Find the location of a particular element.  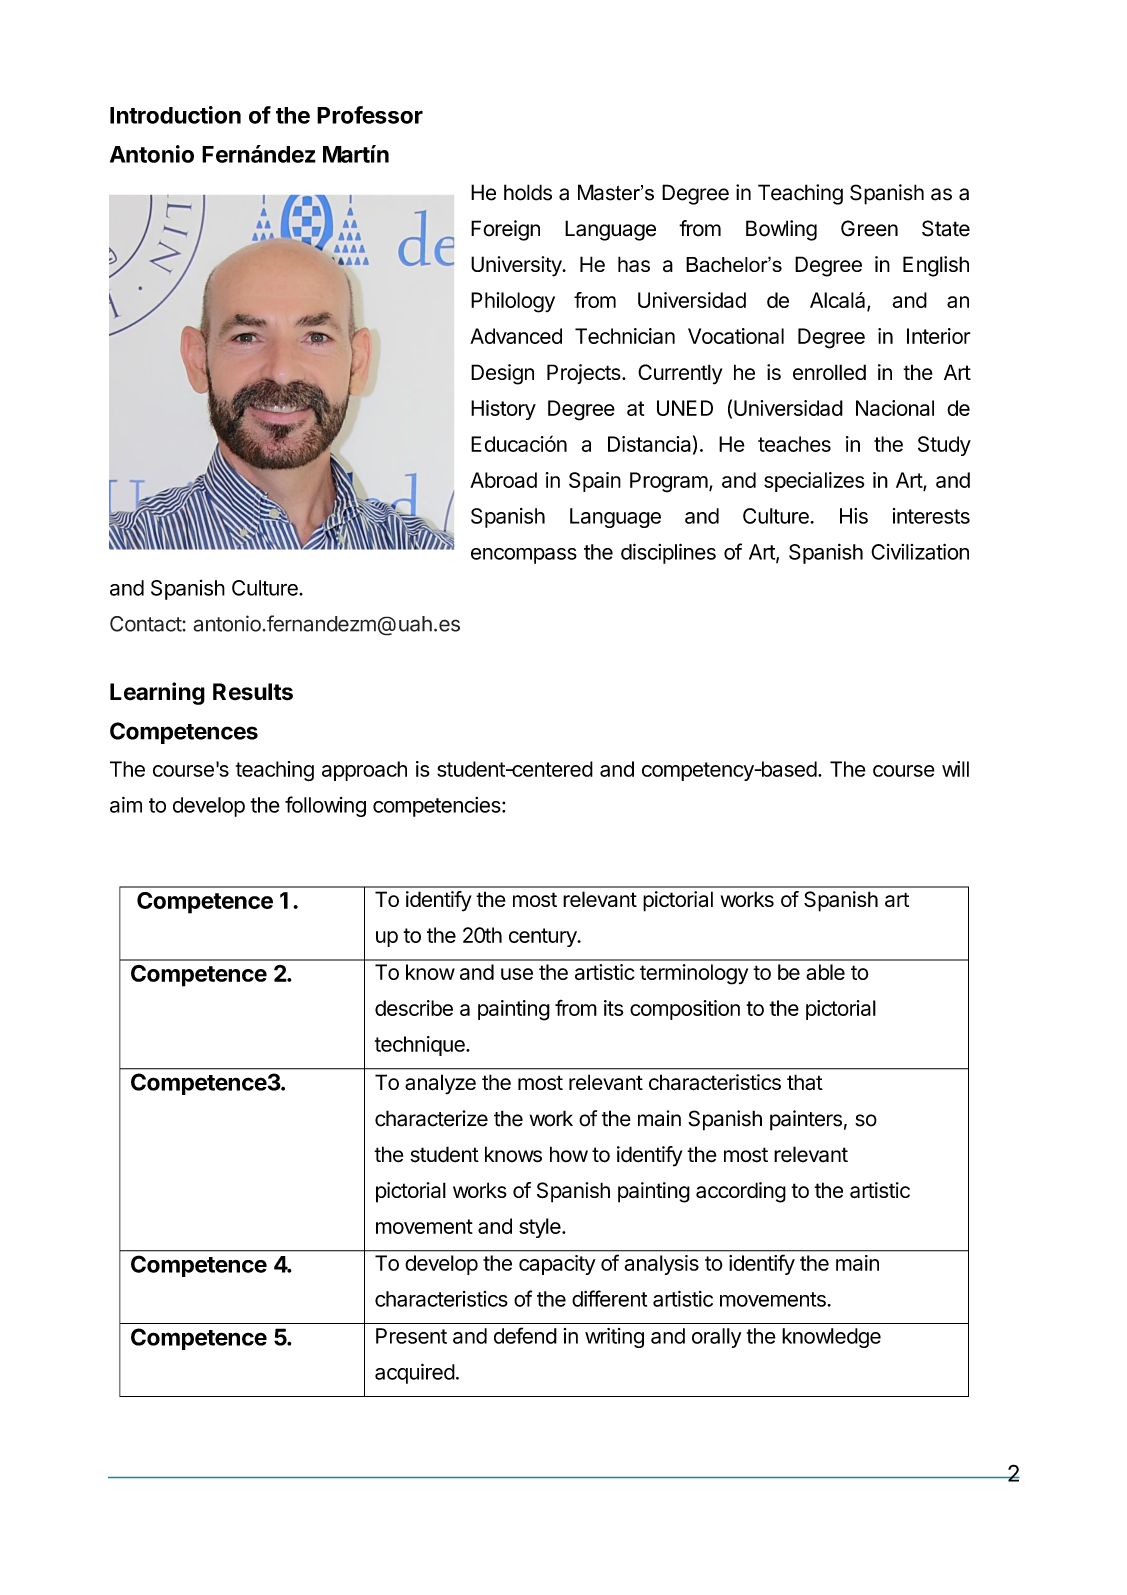

Introduction is located at coordinates (175, 115).
